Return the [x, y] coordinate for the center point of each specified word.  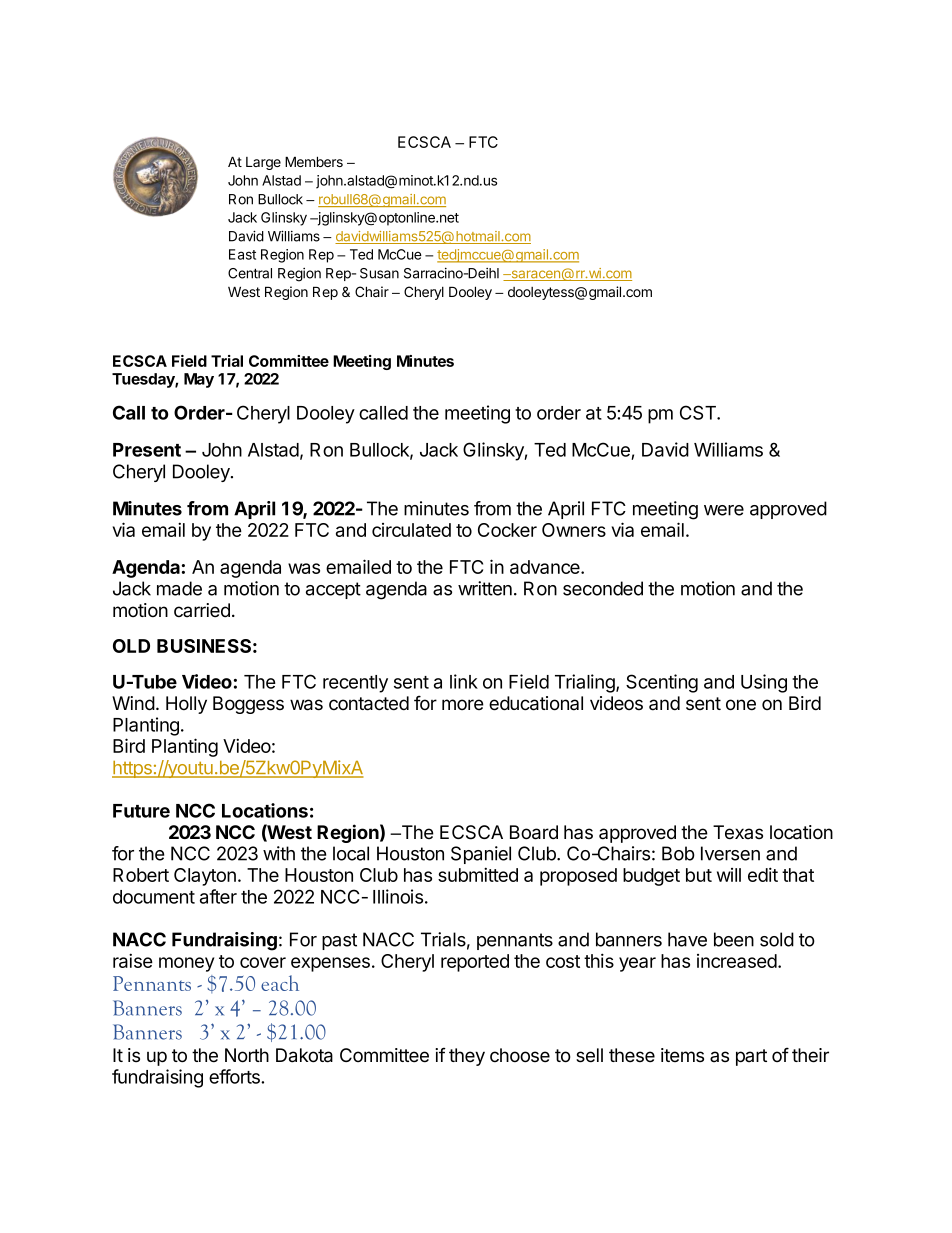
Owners [574, 530]
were [724, 510]
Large [263, 163]
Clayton [205, 877]
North [247, 1055]
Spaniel [481, 855]
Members [314, 161]
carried [202, 610]
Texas [738, 832]
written [485, 588]
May [199, 380]
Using [764, 683]
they [467, 1057]
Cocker [507, 530]
